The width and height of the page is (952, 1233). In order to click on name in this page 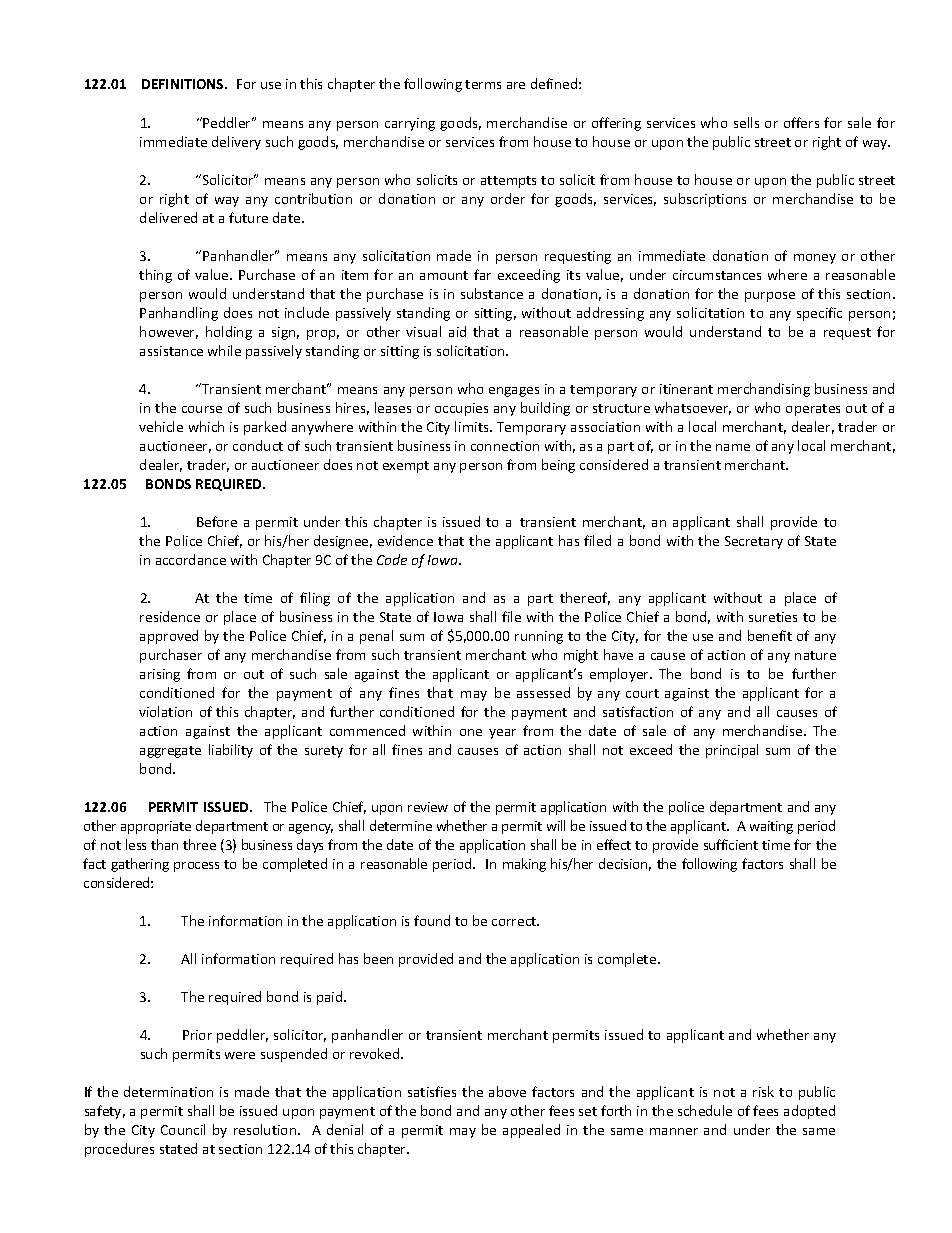, I will do `click(733, 447)`.
